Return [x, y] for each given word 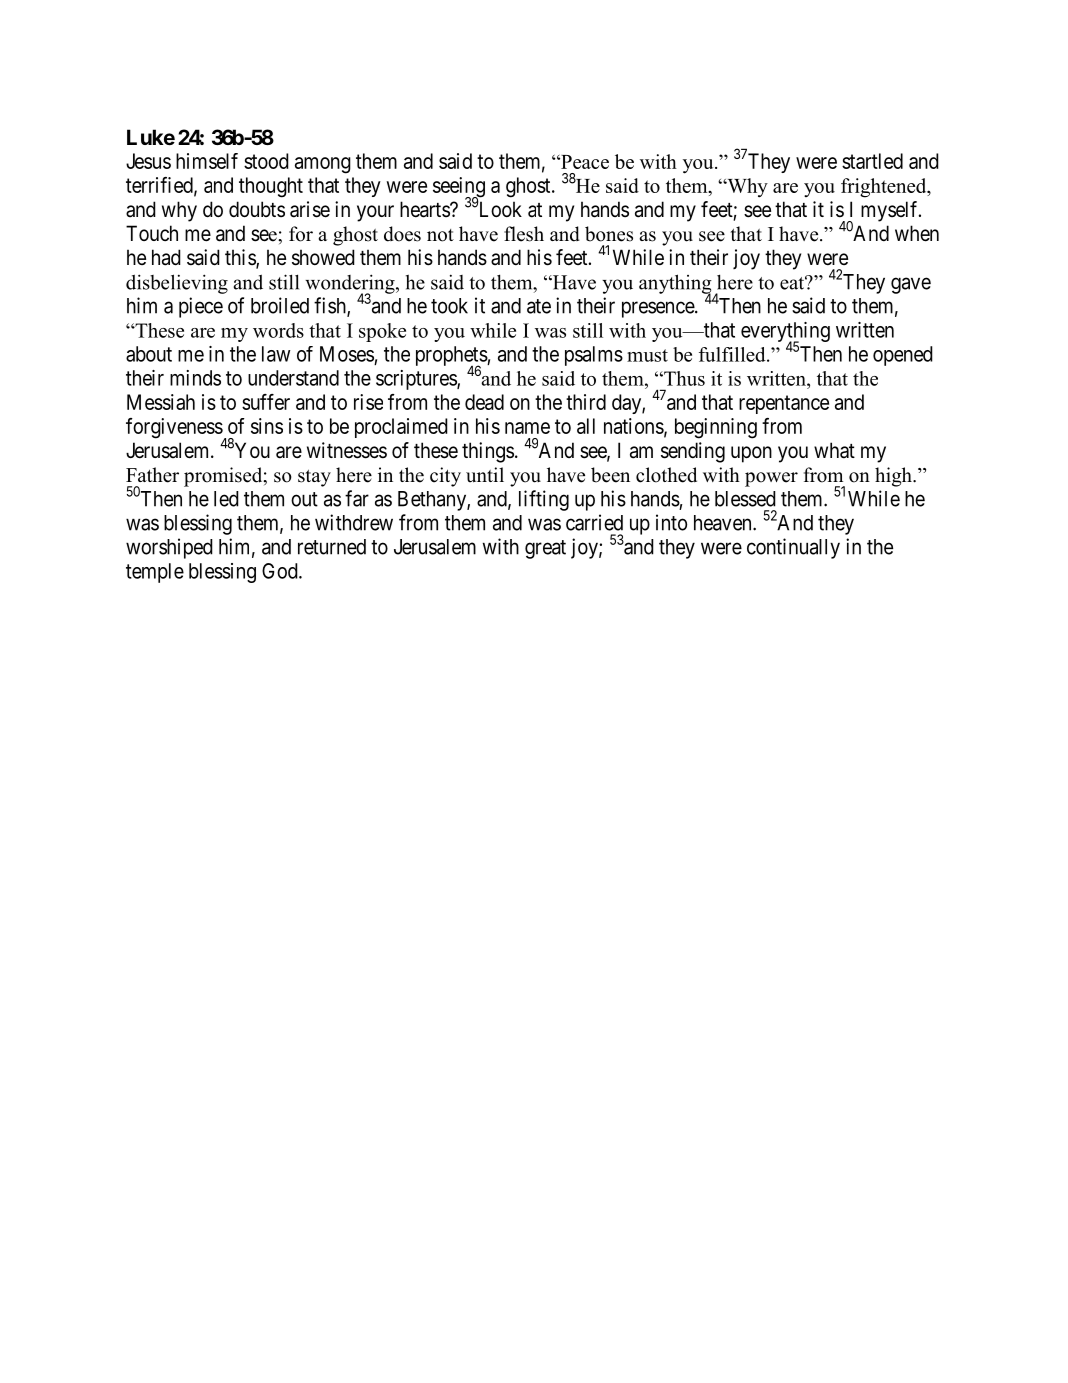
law [276, 354]
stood [266, 161]
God [281, 571]
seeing [459, 188]
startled [872, 161]
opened [903, 356]
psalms [594, 356]
